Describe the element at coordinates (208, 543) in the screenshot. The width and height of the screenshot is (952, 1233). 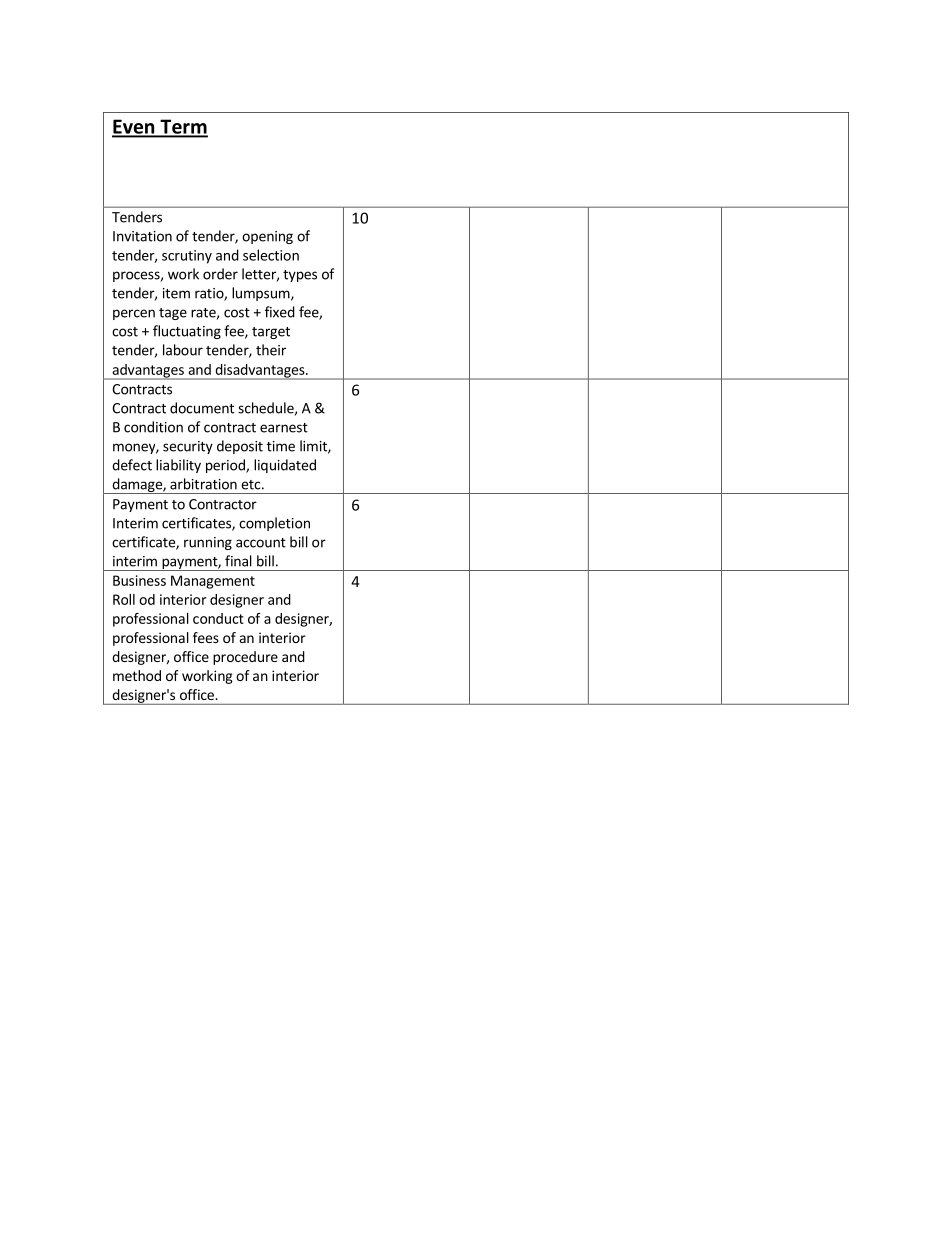
I see `running` at that location.
